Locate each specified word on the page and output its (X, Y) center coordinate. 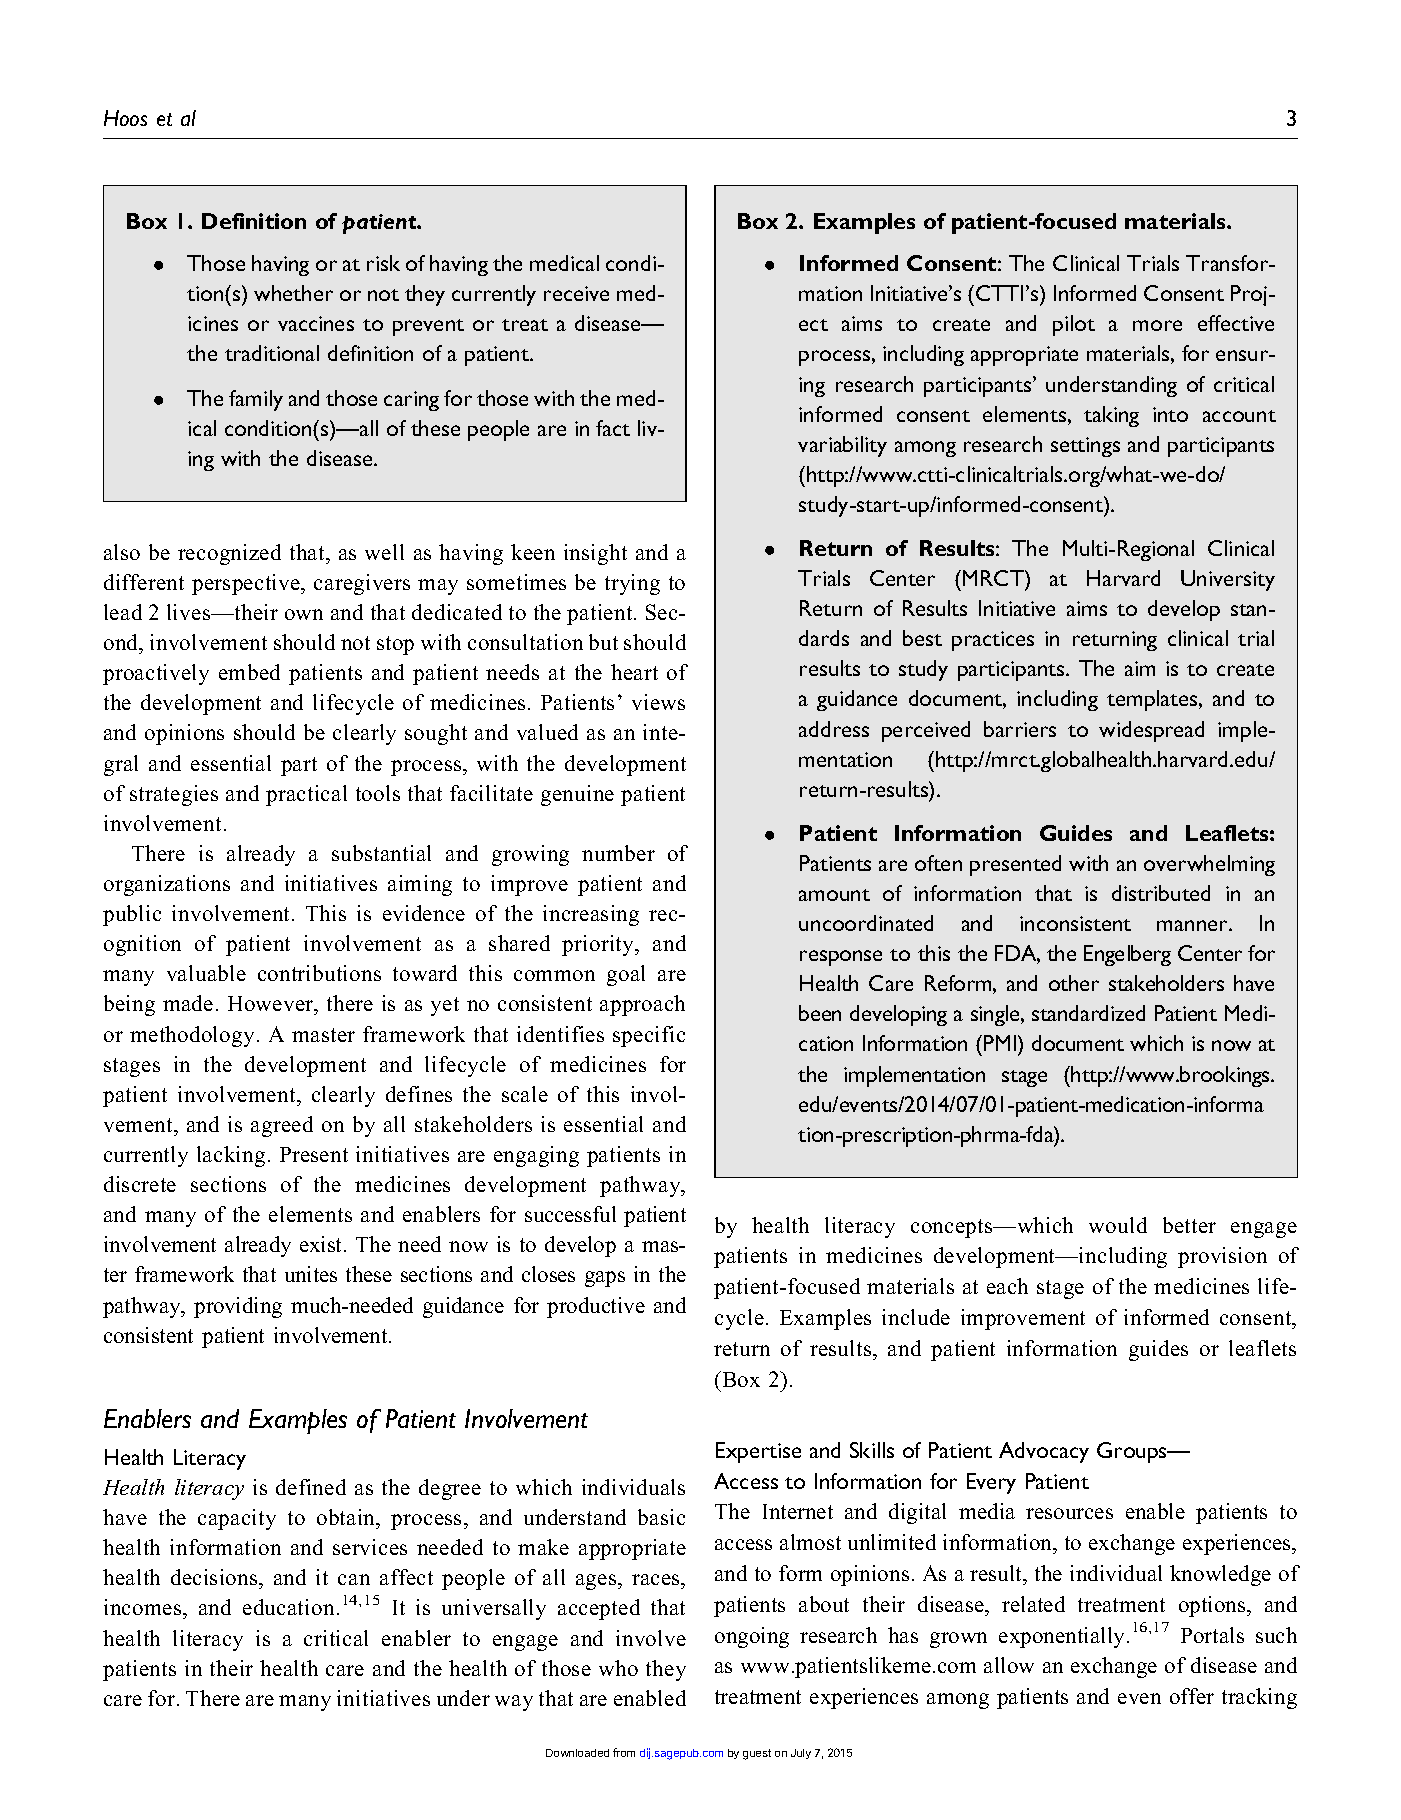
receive (576, 293)
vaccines (316, 323)
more (1157, 325)
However (272, 1005)
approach (642, 1005)
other (1074, 983)
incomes (144, 1609)
